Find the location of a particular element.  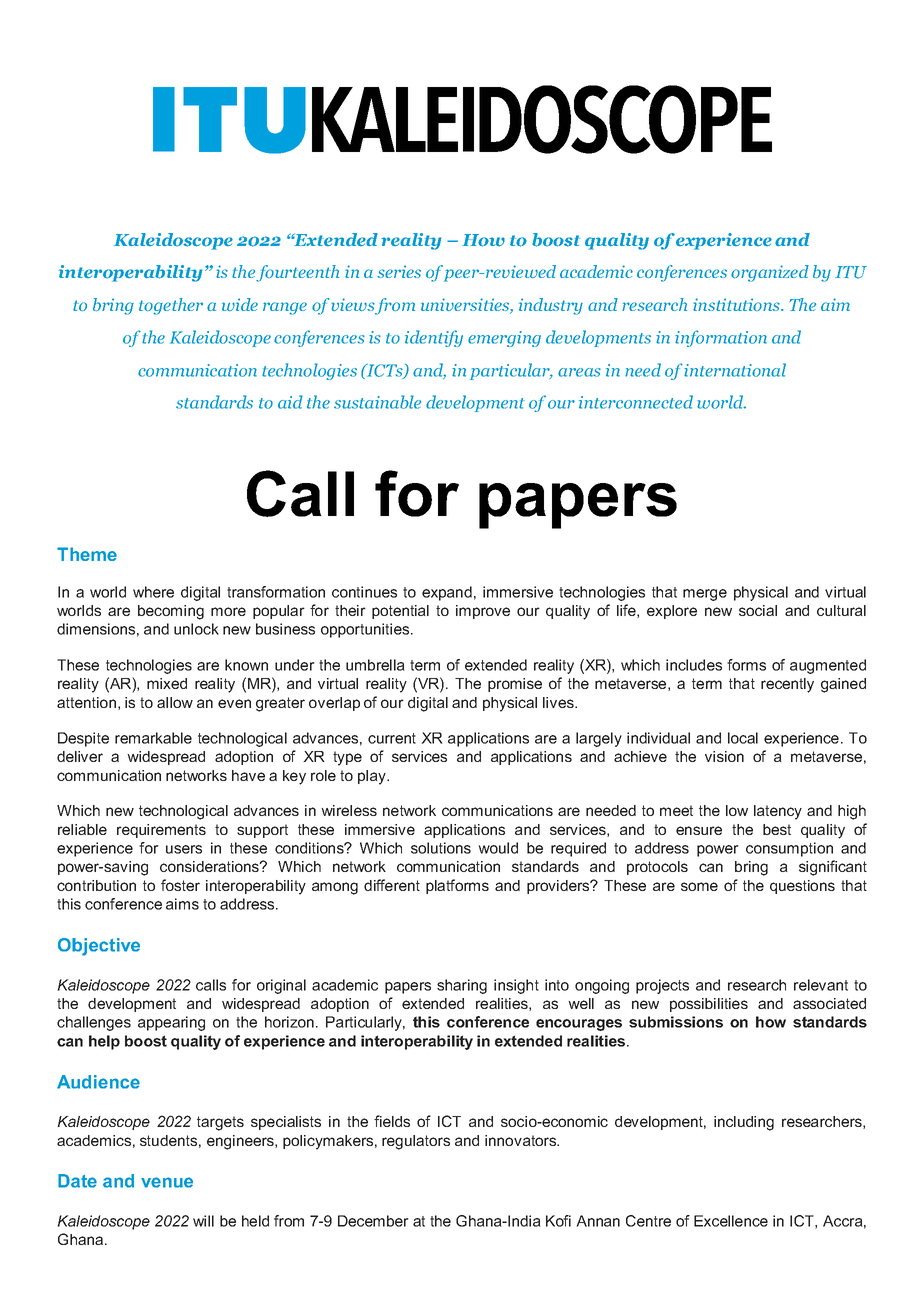

merge is located at coordinates (705, 595).
